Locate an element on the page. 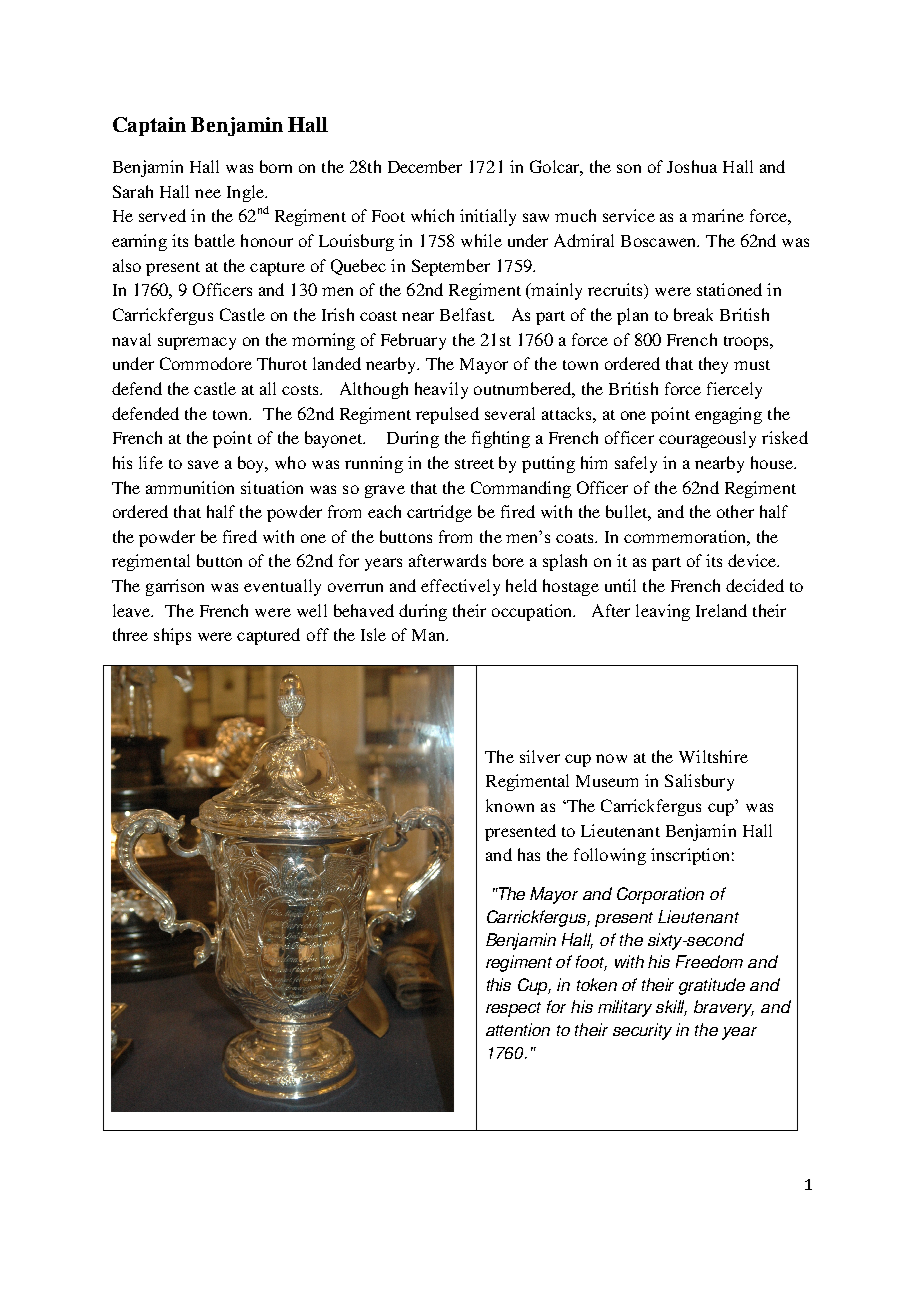 This document has width=924, height=1308. effectively is located at coordinates (460, 587).
